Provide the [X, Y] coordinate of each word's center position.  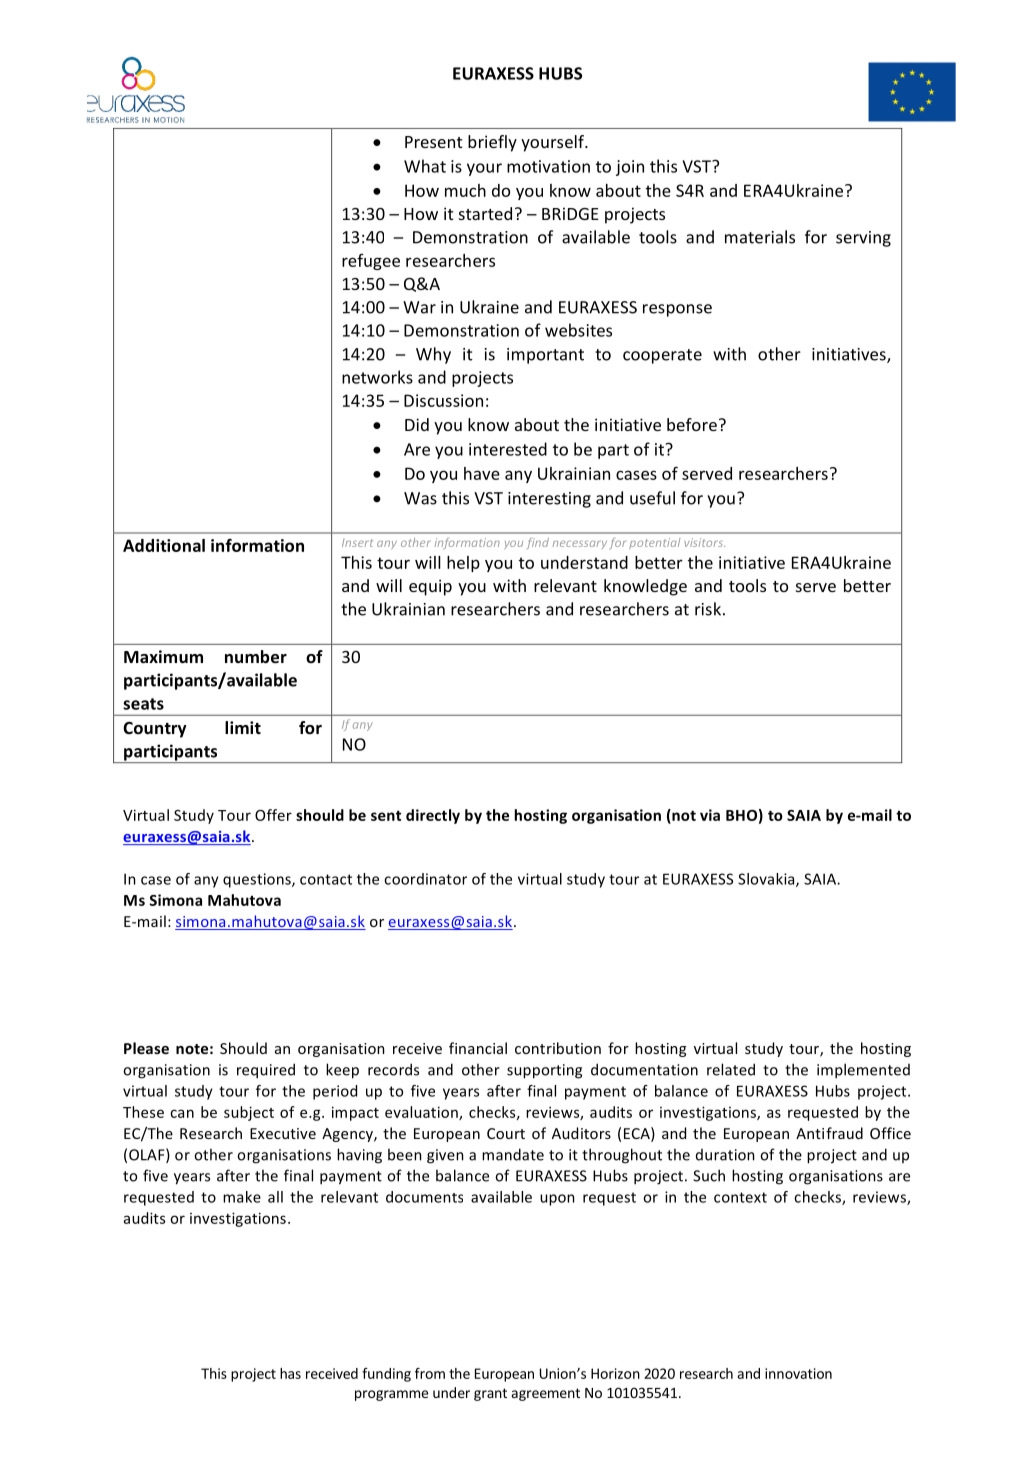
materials [760, 237]
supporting [544, 1071]
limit [243, 727]
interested [508, 449]
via [710, 815]
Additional [164, 545]
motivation [548, 166]
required [266, 1071]
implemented [863, 1071]
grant [490, 1394]
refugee [371, 262]
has [290, 1373]
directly [433, 816]
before [692, 424]
